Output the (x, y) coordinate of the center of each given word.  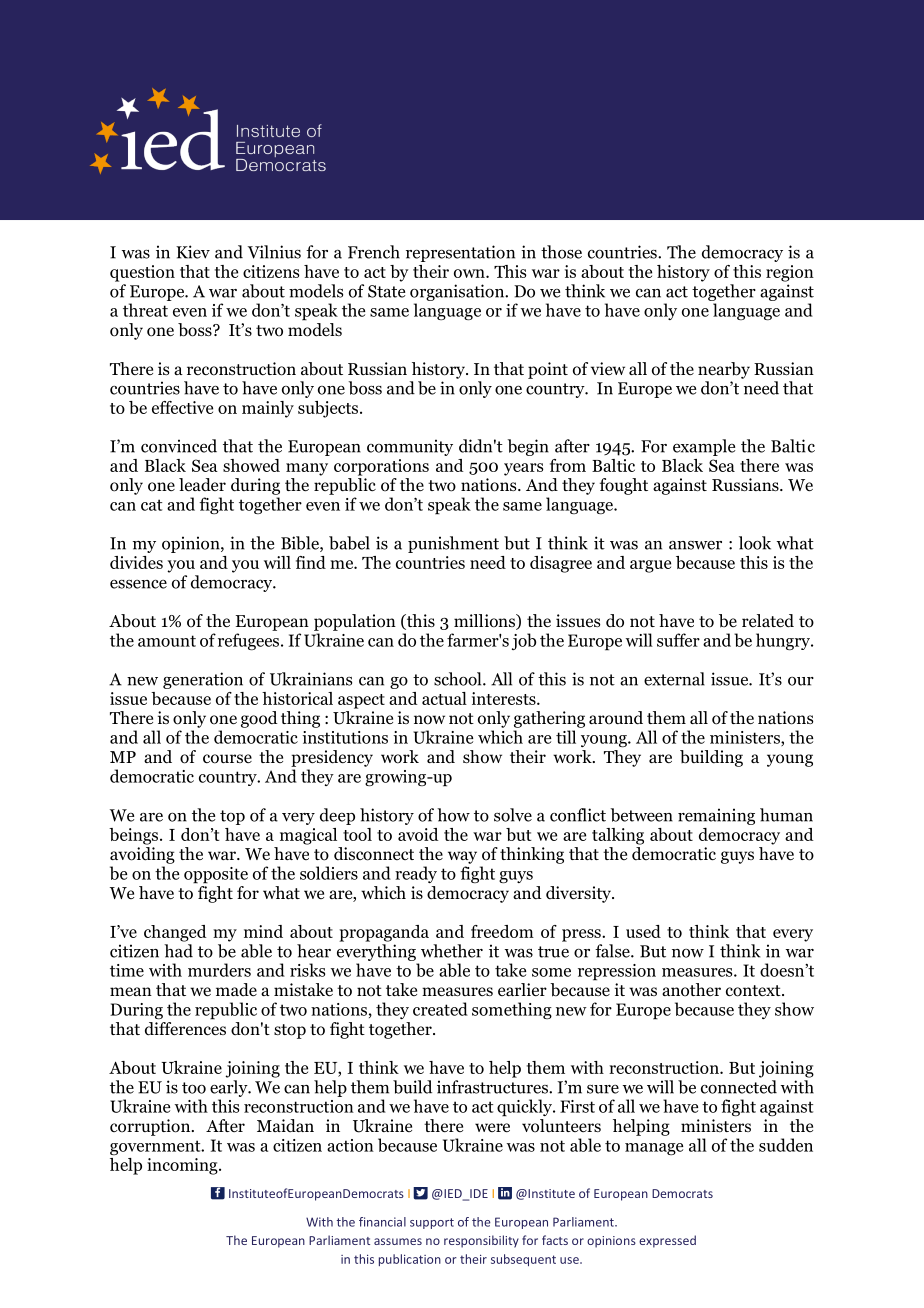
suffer (678, 640)
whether (452, 951)
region (790, 273)
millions (485, 622)
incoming (183, 1166)
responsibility (481, 1241)
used (643, 931)
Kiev (193, 252)
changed (175, 933)
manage (654, 1149)
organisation (458, 292)
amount (167, 641)
